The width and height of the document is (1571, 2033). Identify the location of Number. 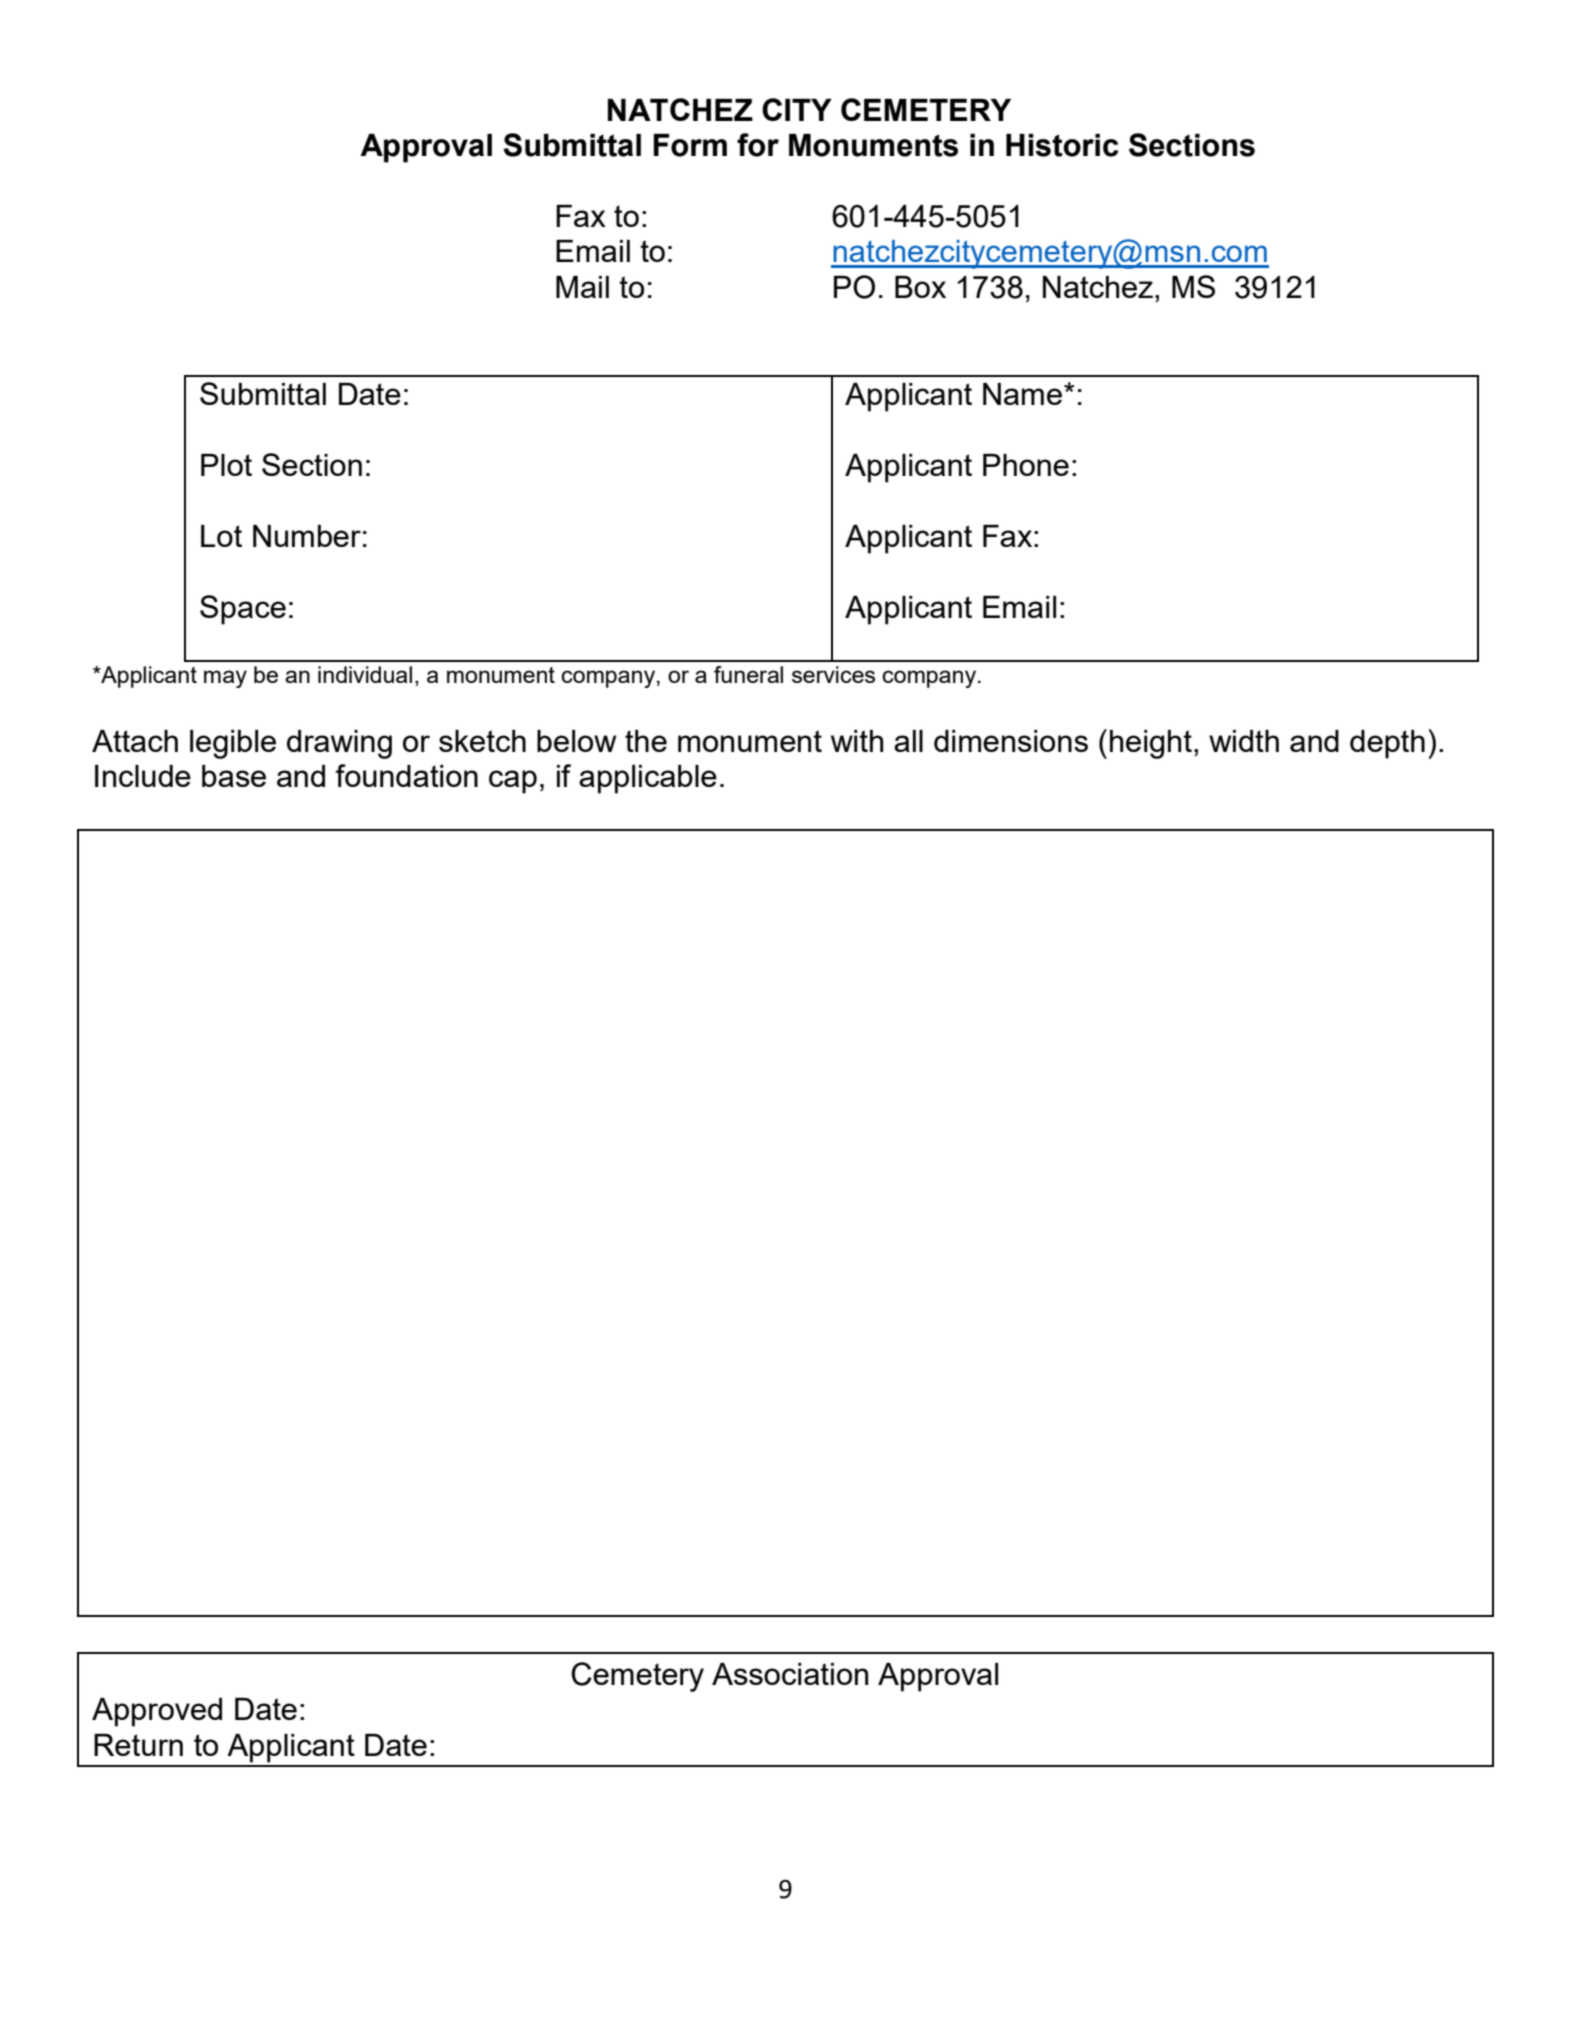
(307, 536).
